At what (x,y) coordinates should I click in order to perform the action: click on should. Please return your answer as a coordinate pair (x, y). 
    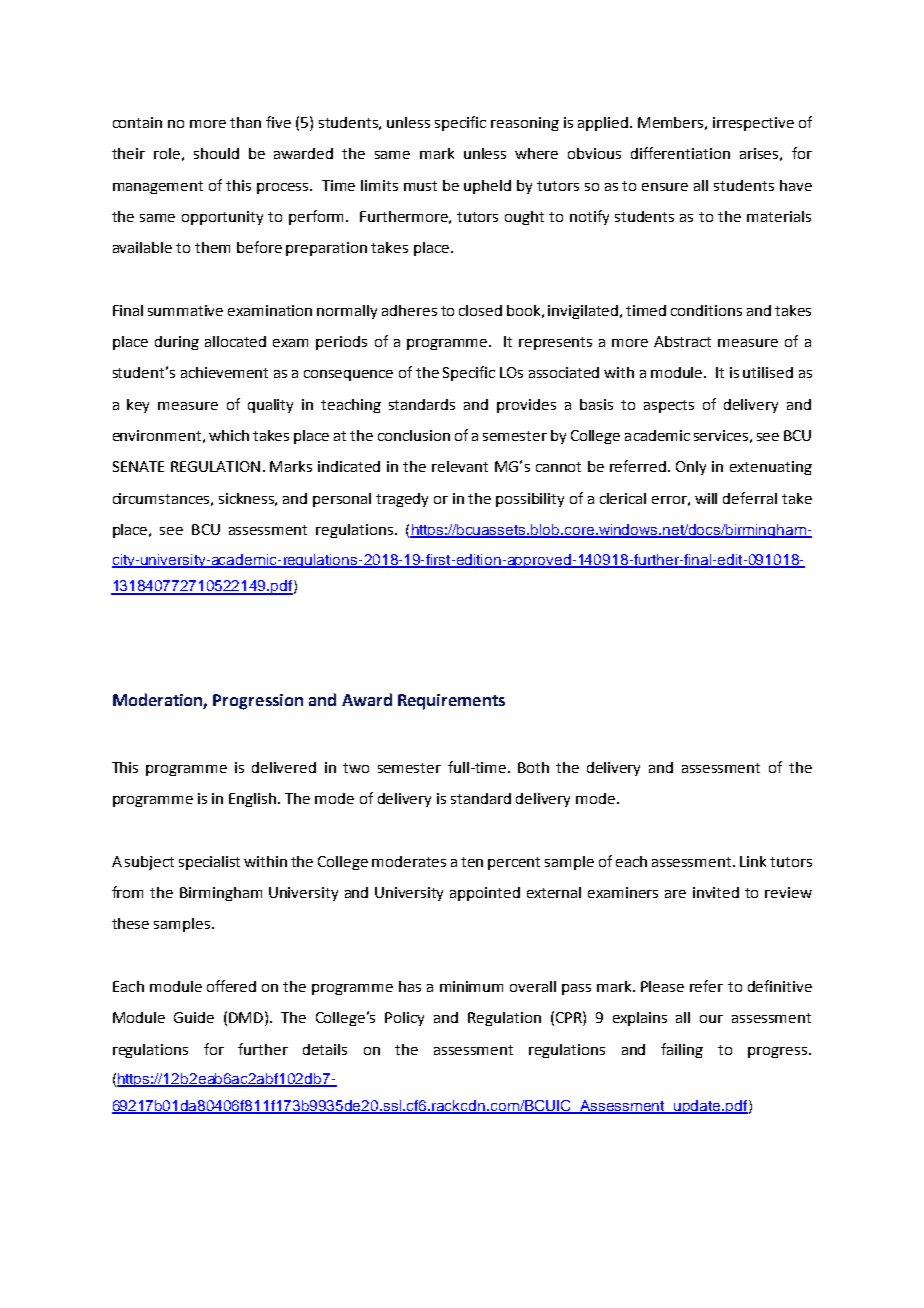
    Looking at the image, I should click on (216, 153).
